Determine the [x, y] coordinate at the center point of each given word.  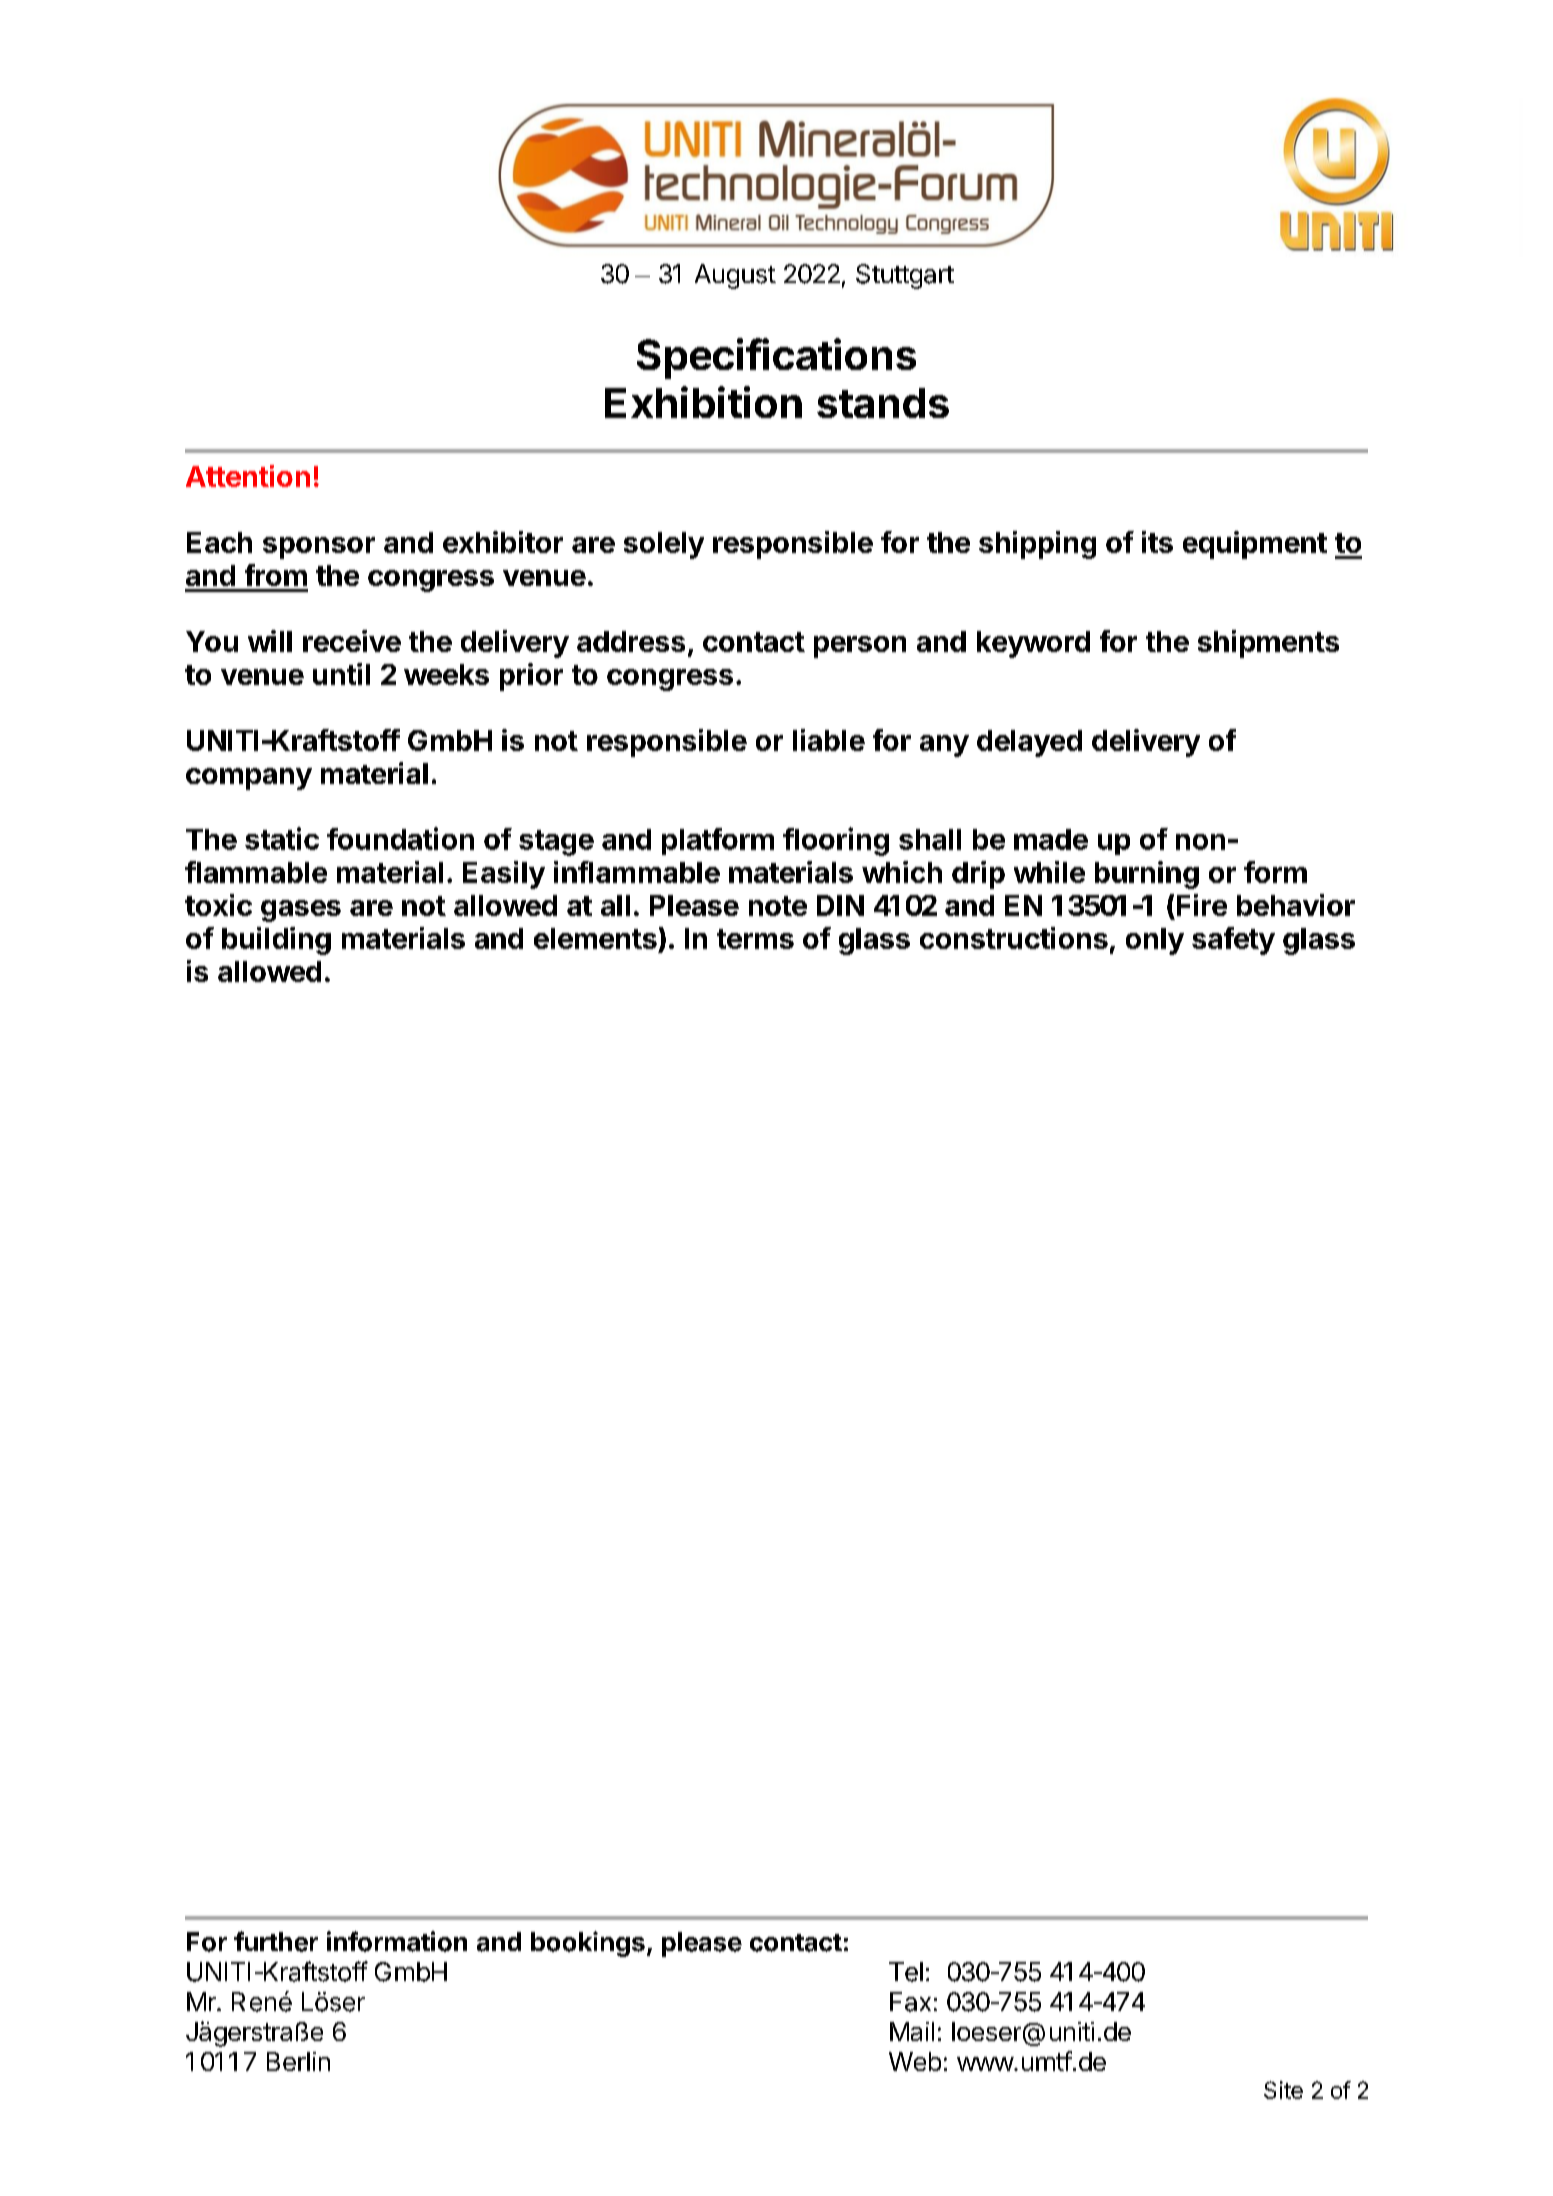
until [341, 674]
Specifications [776, 358]
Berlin [298, 2061]
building [276, 941]
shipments [1268, 644]
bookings [588, 1944]
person [860, 647]
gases [301, 911]
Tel [906, 1972]
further [276, 1941]
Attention [248, 476]
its [1157, 542]
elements [595, 938]
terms [755, 939]
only [1155, 941]
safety [1233, 941]
